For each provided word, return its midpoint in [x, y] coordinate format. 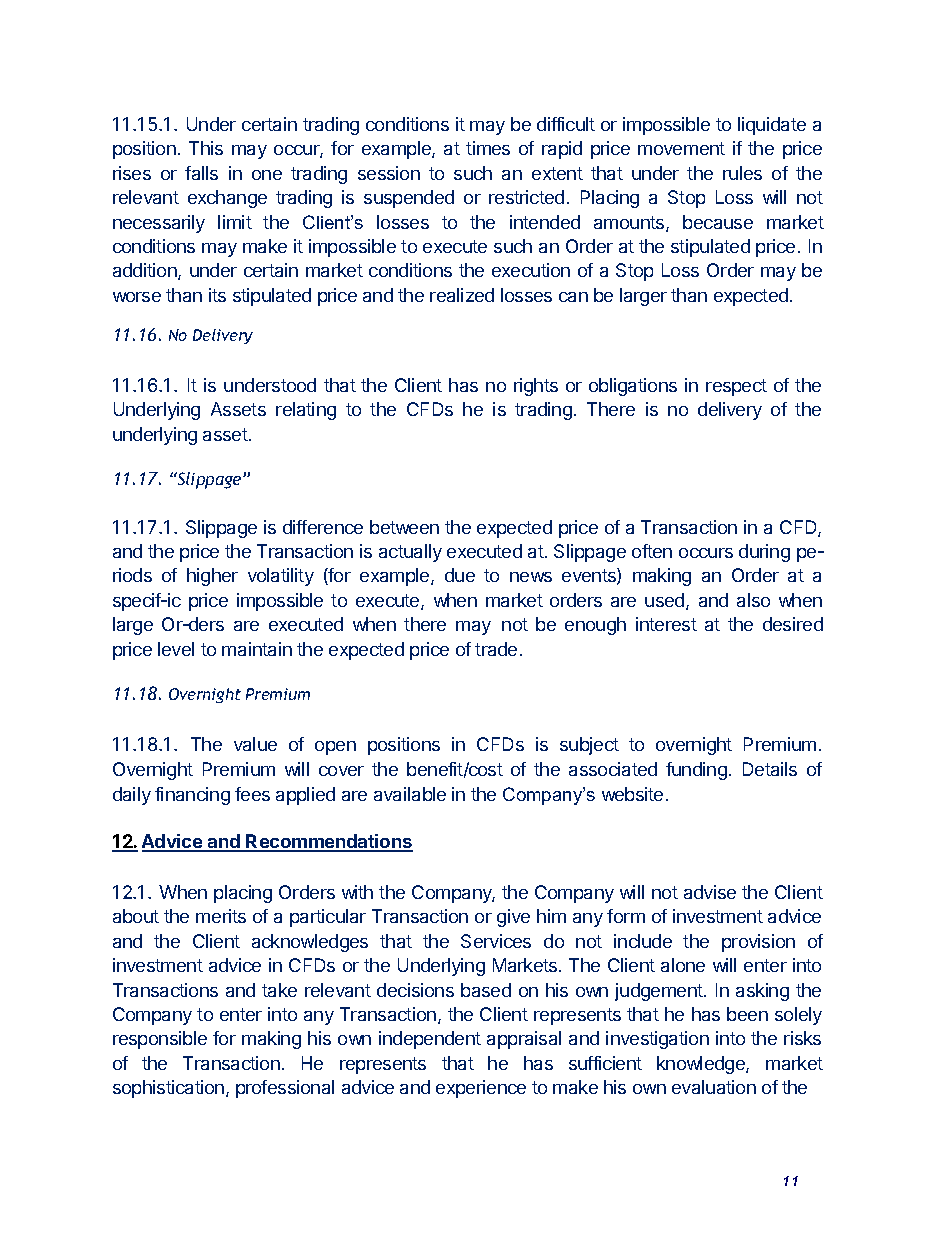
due [460, 575]
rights [536, 387]
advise [710, 892]
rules [742, 173]
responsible [160, 1040]
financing [192, 796]
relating [306, 411]
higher [212, 577]
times [488, 148]
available [410, 794]
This [206, 148]
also [753, 600]
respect [736, 387]
